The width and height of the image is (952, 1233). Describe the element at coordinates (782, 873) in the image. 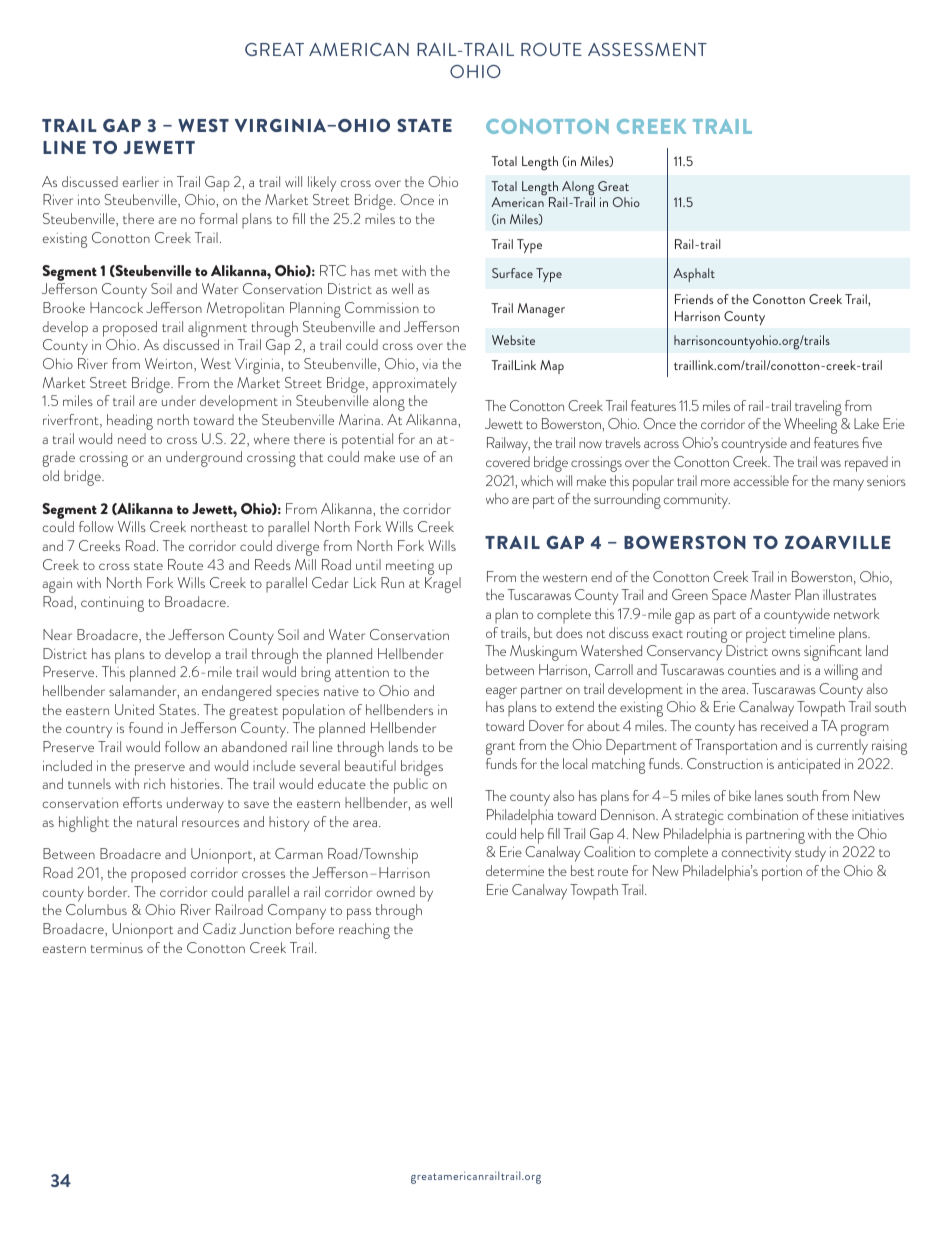

I see `portion` at that location.
